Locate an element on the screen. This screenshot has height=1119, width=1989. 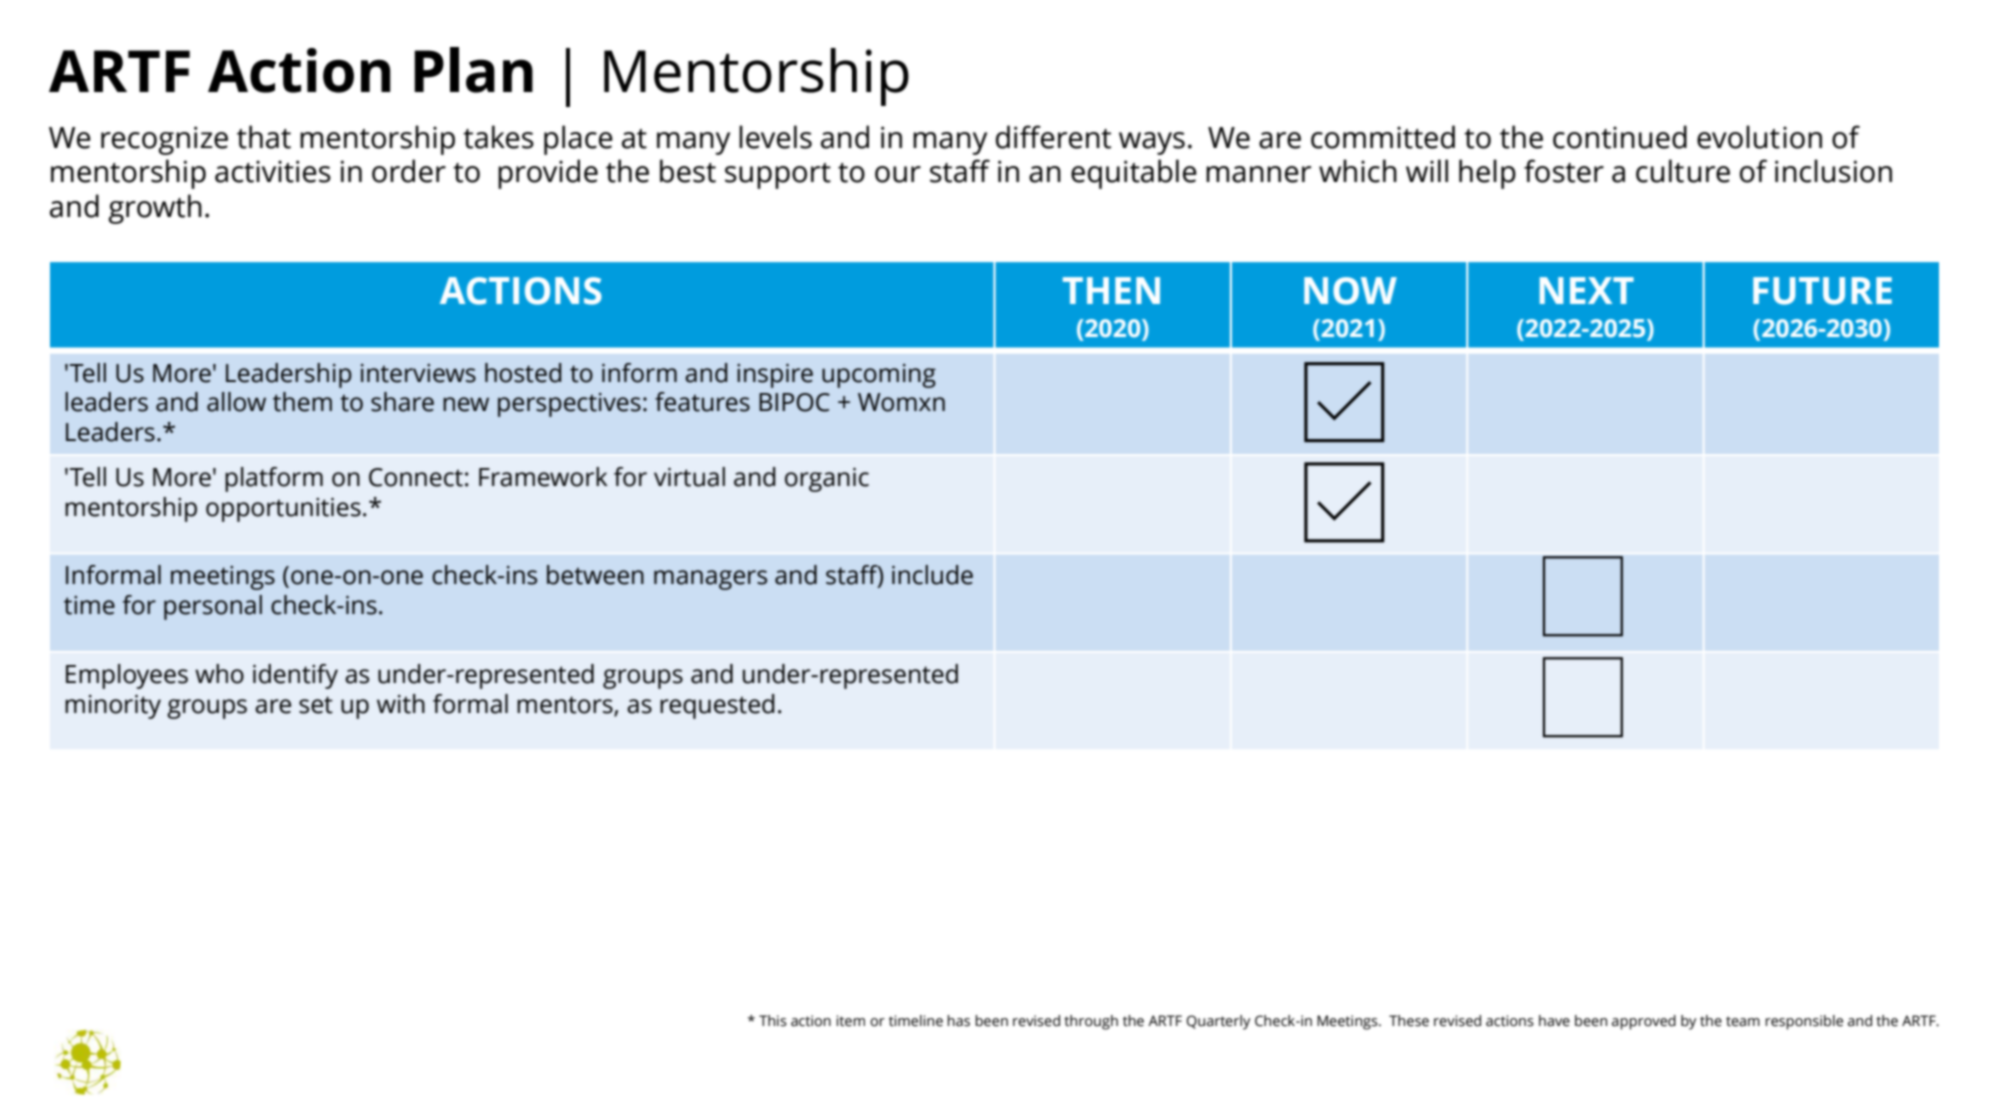
include is located at coordinates (932, 575).
